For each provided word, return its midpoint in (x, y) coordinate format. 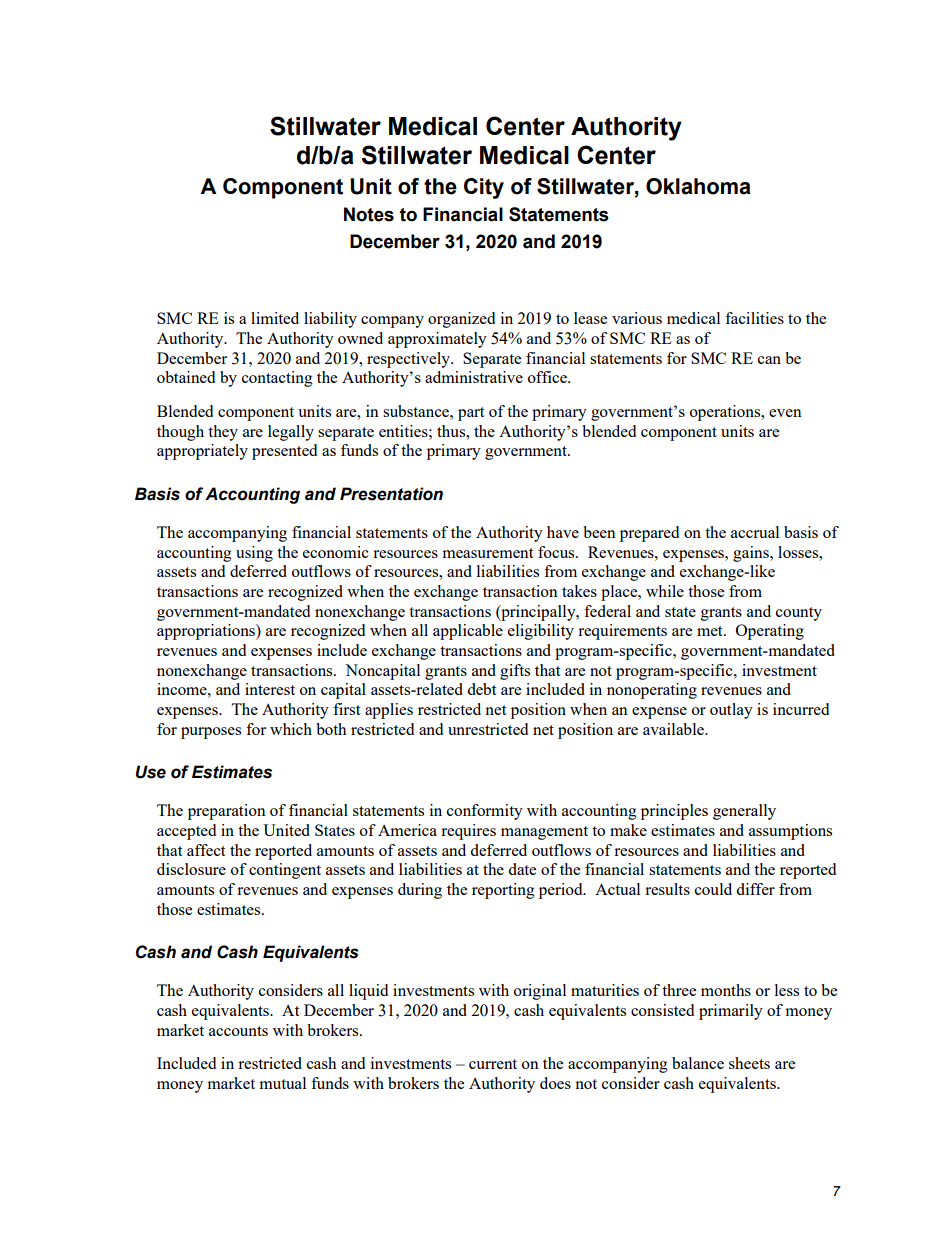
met (711, 631)
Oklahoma (698, 186)
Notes (369, 214)
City (484, 188)
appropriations (207, 632)
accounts (238, 1031)
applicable (468, 632)
